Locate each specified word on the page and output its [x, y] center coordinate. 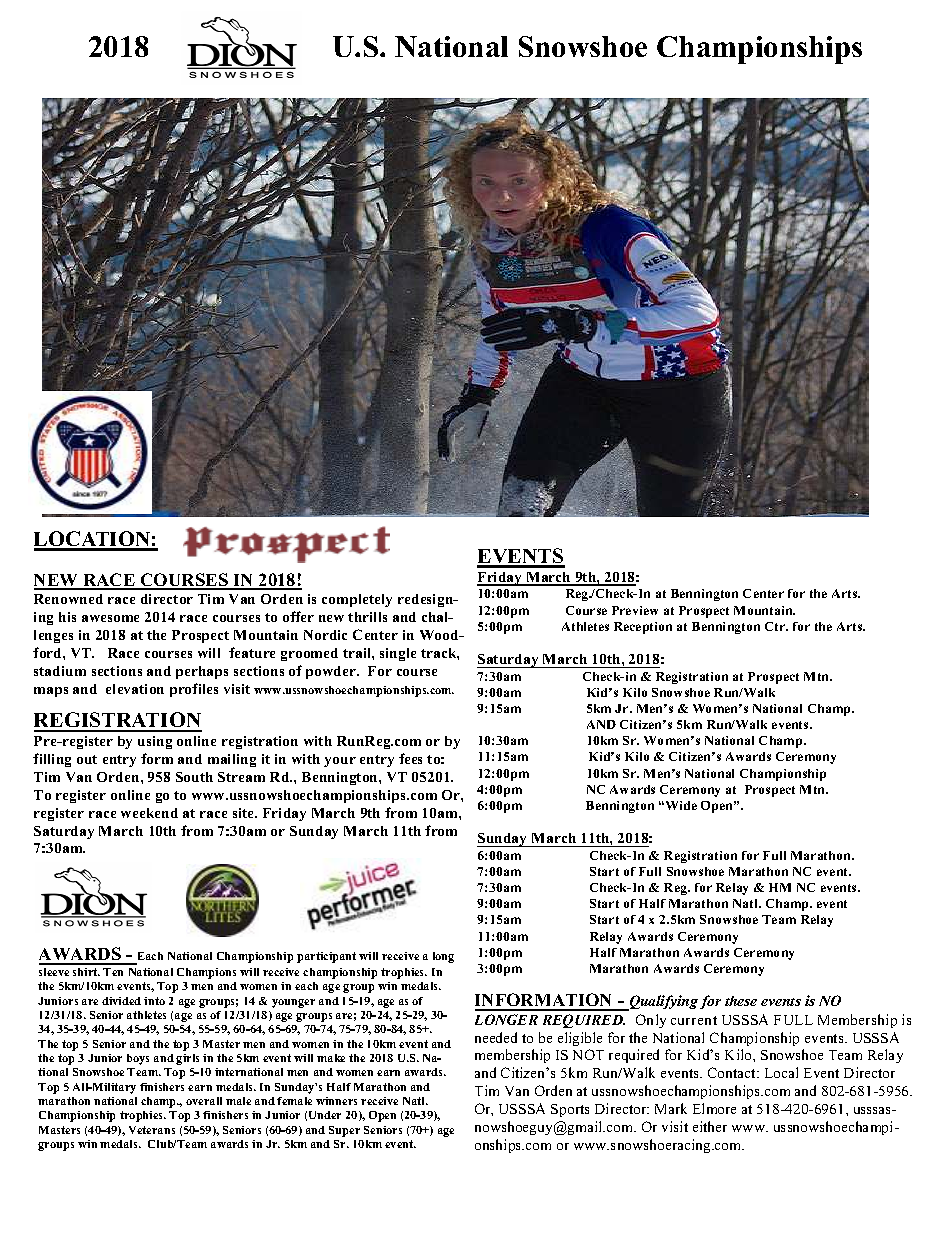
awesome [110, 618]
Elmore [714, 1108]
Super [344, 1131]
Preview [635, 610]
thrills [367, 617]
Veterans [152, 1130]
